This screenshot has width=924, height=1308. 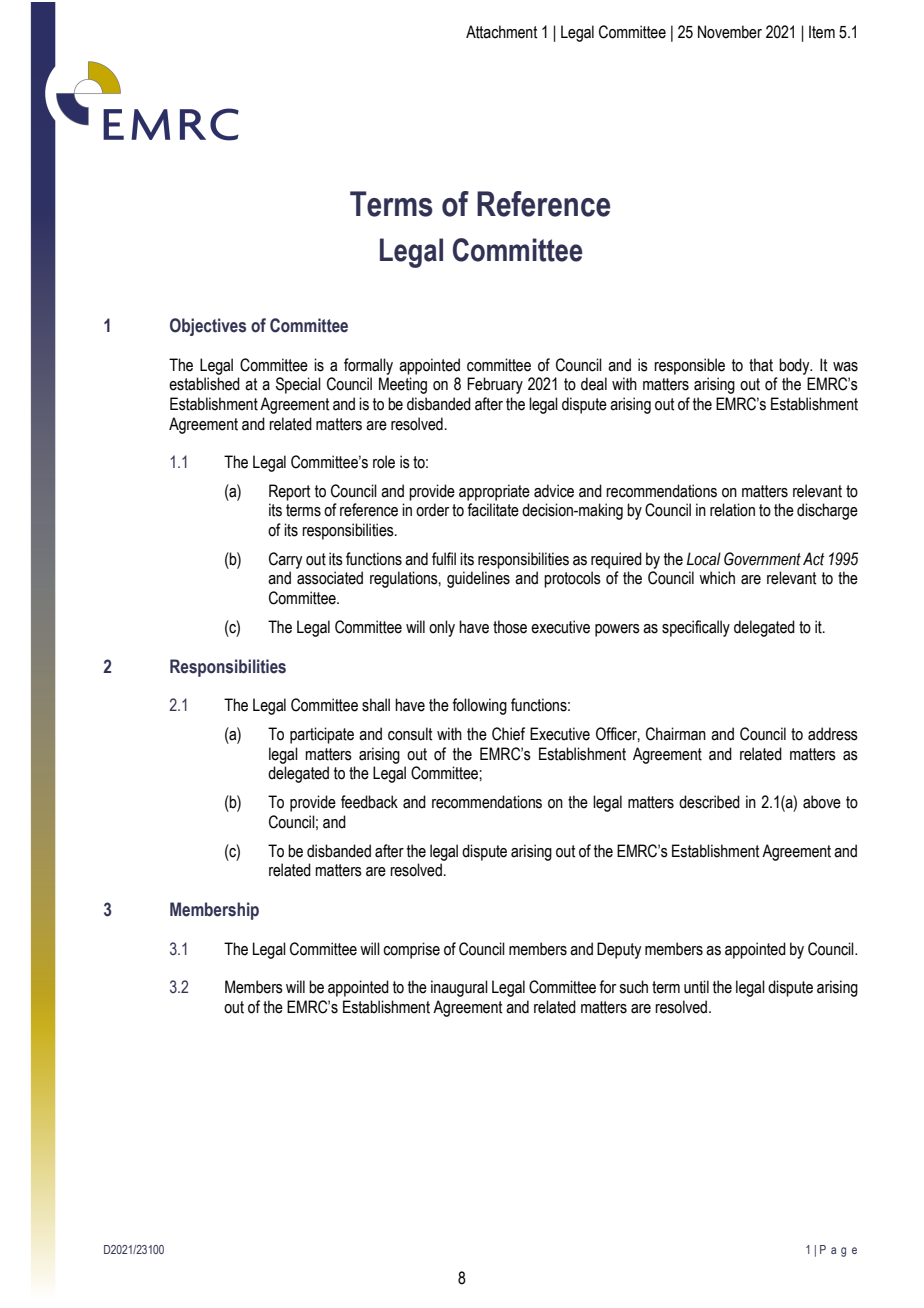 I want to click on participate, so click(x=322, y=735).
